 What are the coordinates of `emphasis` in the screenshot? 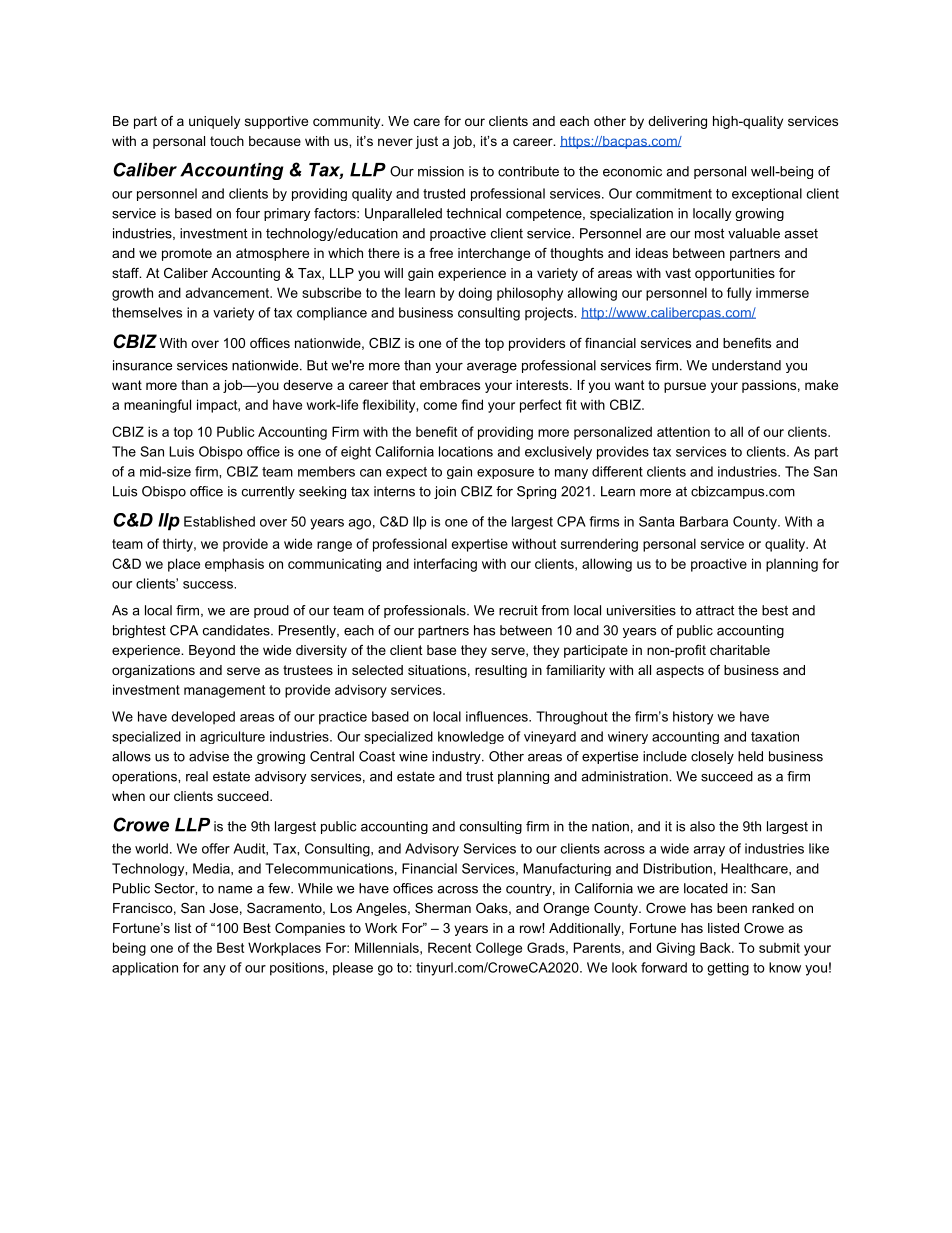 It's located at (234, 565).
